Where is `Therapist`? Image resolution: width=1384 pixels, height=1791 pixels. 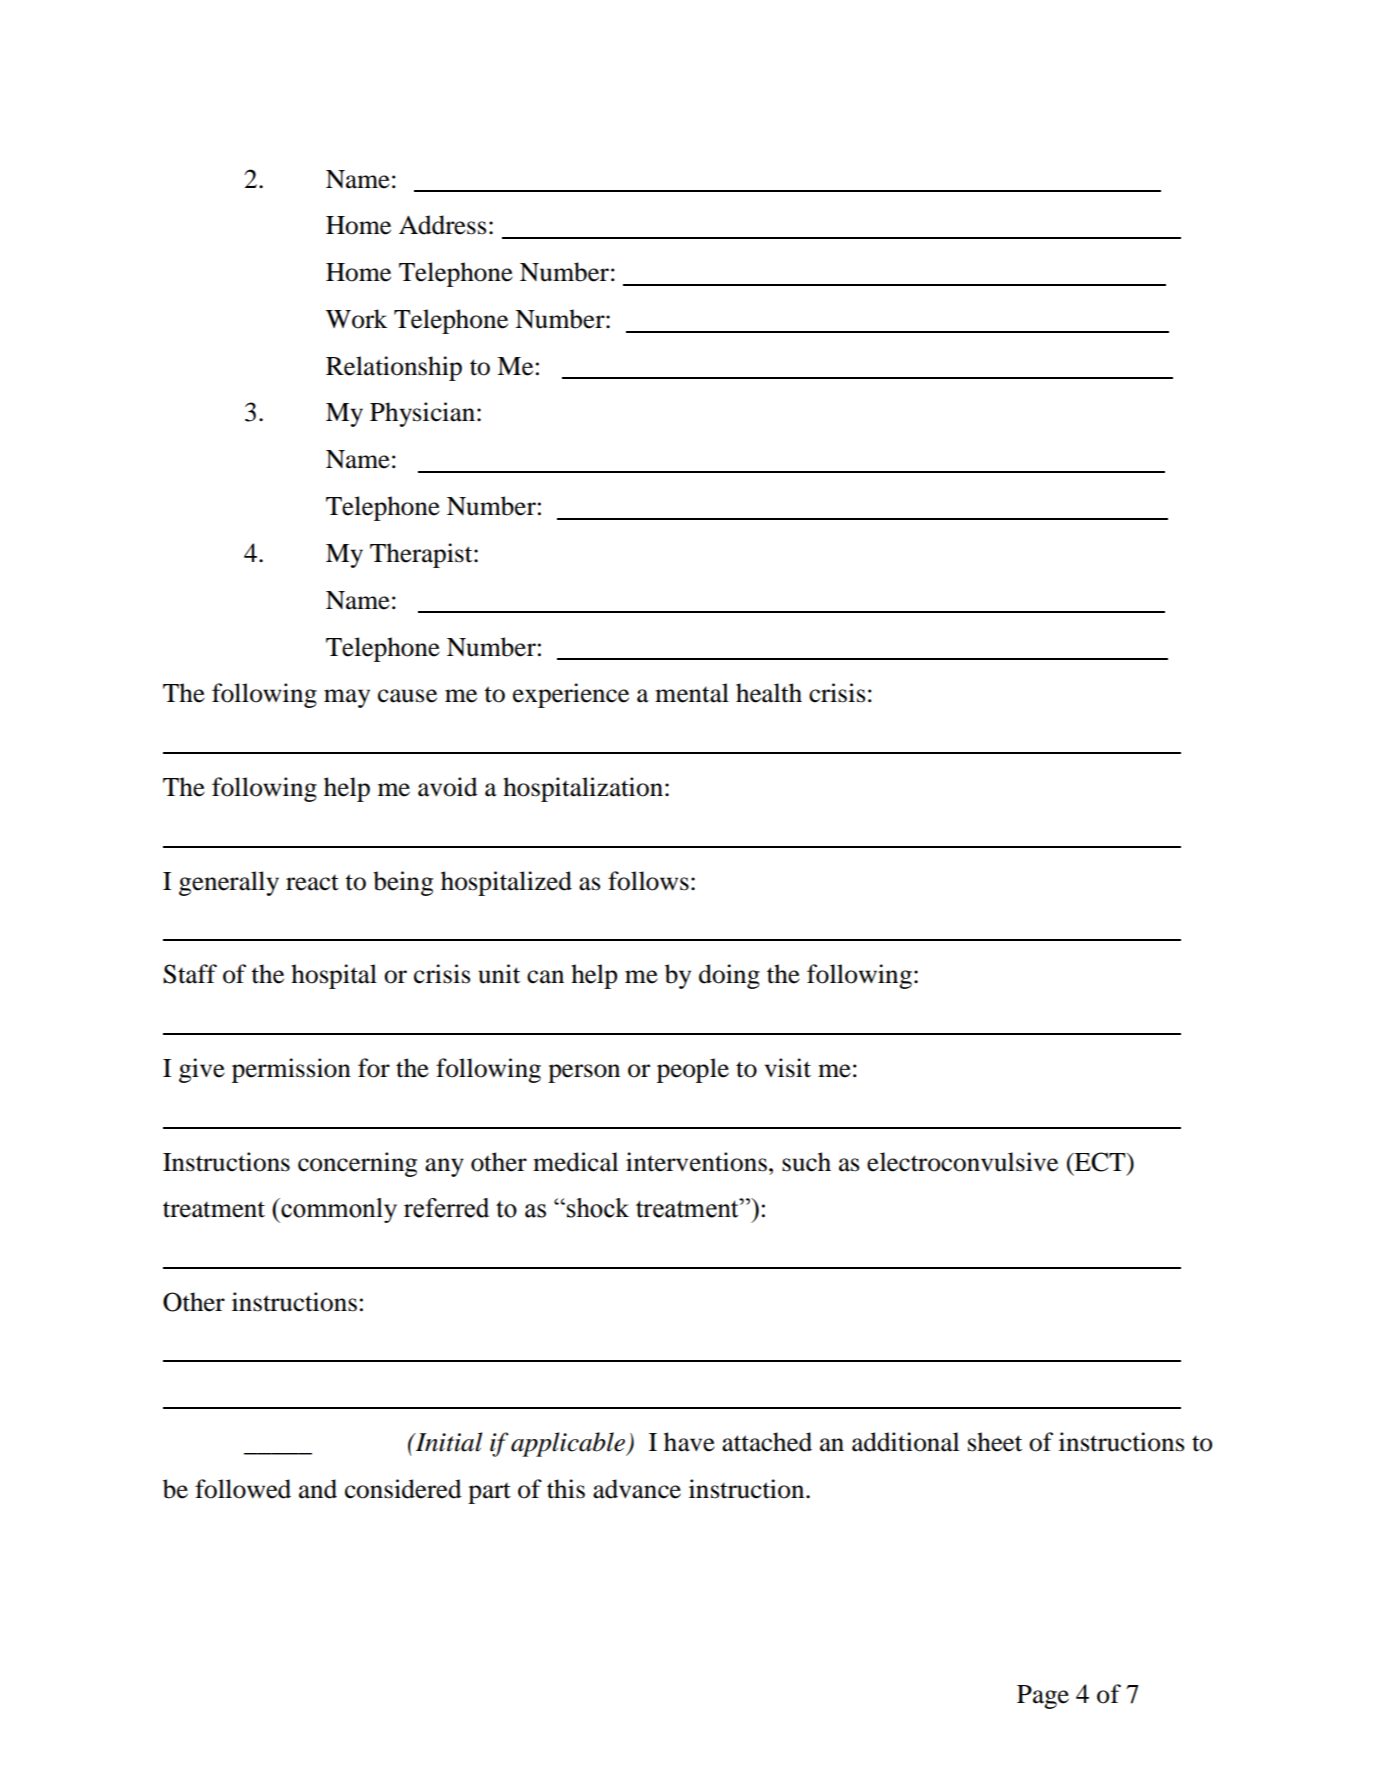 Therapist is located at coordinates (422, 555).
